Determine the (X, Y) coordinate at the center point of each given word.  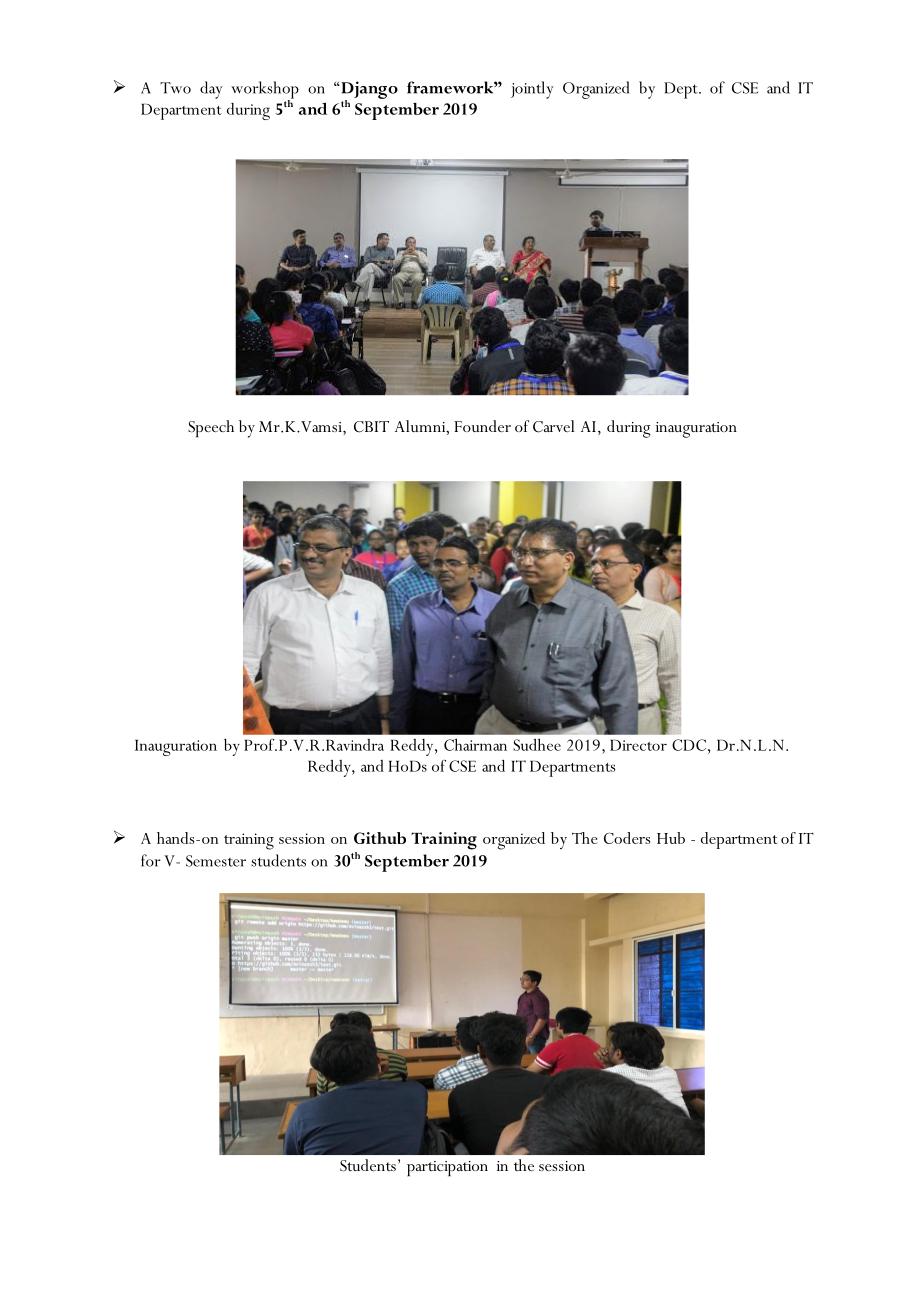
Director (638, 745)
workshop (265, 91)
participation (447, 1168)
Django (368, 91)
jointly (532, 90)
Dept (682, 90)
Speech (211, 428)
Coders (627, 838)
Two (175, 88)
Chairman (475, 745)
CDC (689, 745)
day (211, 90)
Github (380, 838)
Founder (482, 426)
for (151, 860)
